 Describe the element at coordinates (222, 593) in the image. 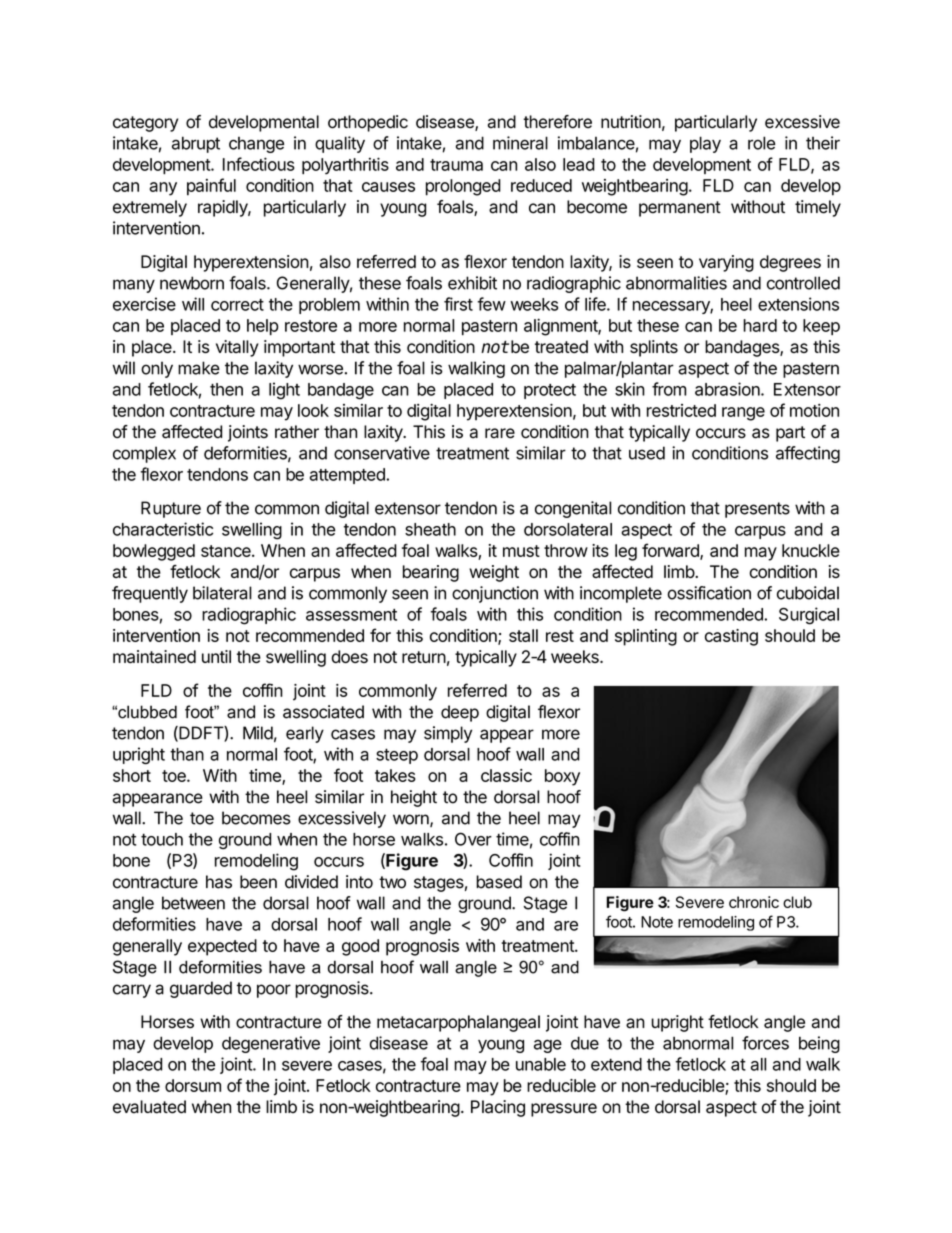

I see `bilateral` at that location.
